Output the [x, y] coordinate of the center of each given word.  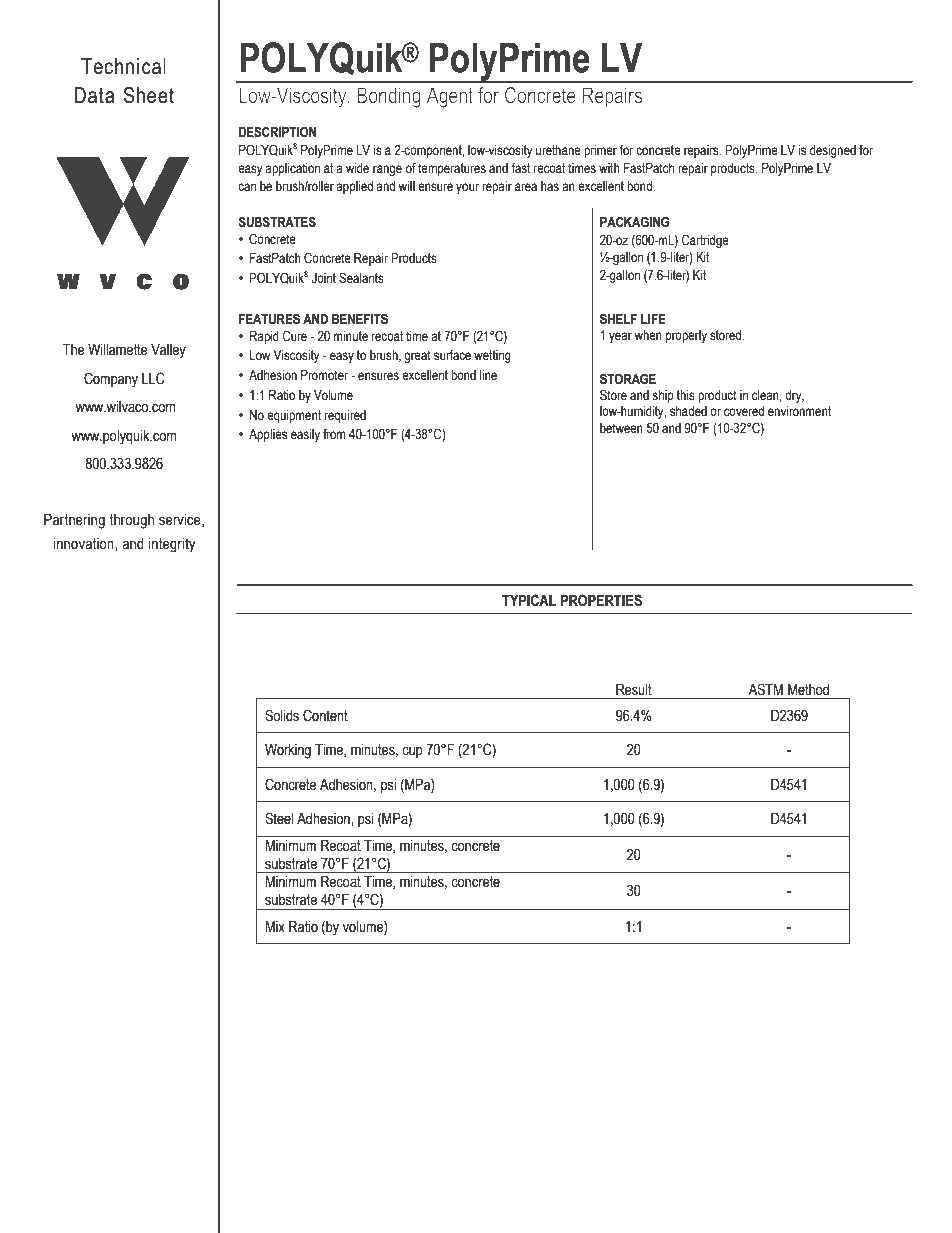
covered [744, 411]
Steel [279, 818]
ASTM [765, 689]
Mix [275, 926]
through [131, 521]
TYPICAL [529, 600]
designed [833, 151]
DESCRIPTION [277, 132]
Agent [450, 97]
